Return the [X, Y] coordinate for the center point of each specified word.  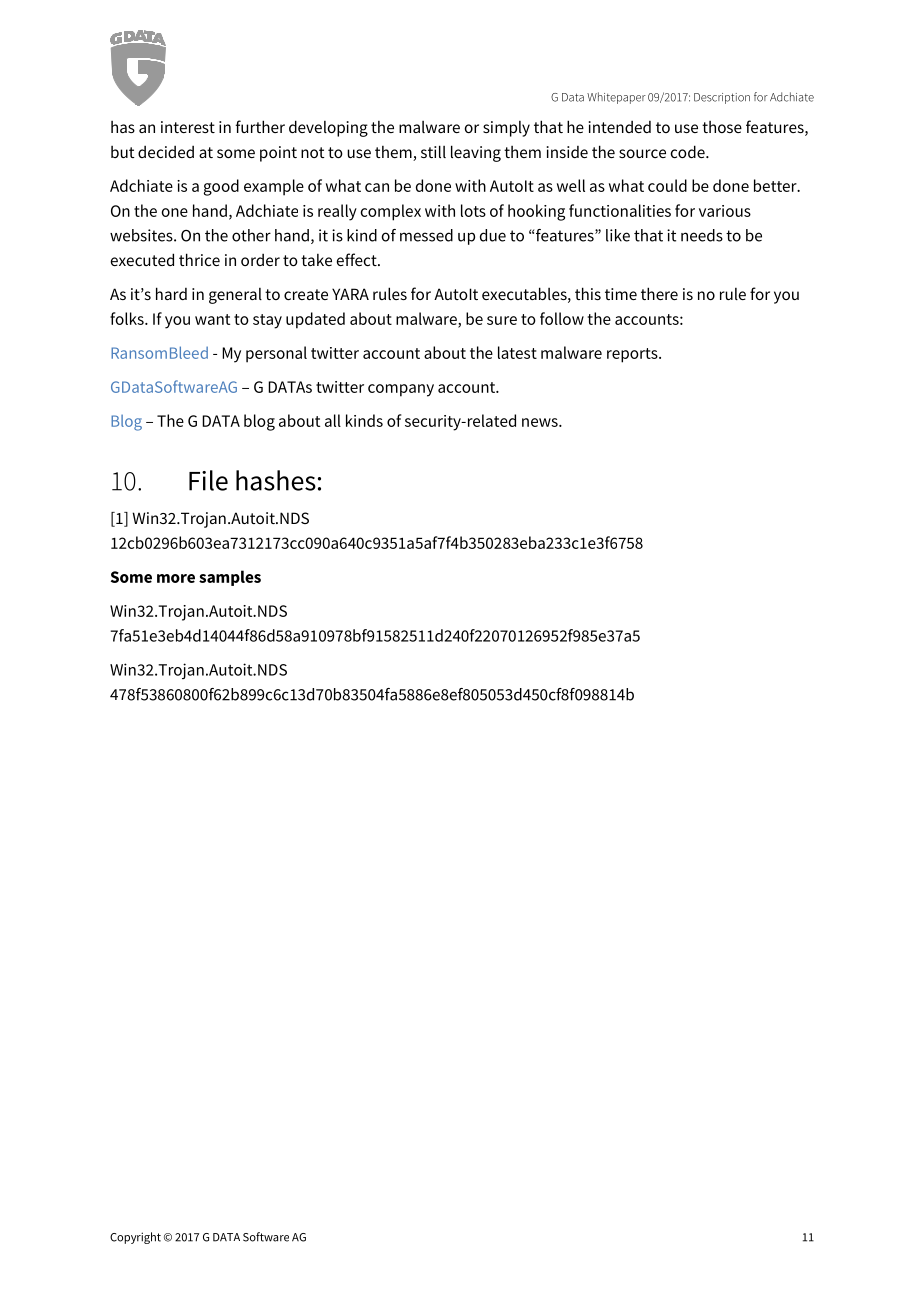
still [433, 151]
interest [188, 127]
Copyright [135, 1238]
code [689, 151]
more [176, 578]
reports [633, 355]
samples [230, 578]
